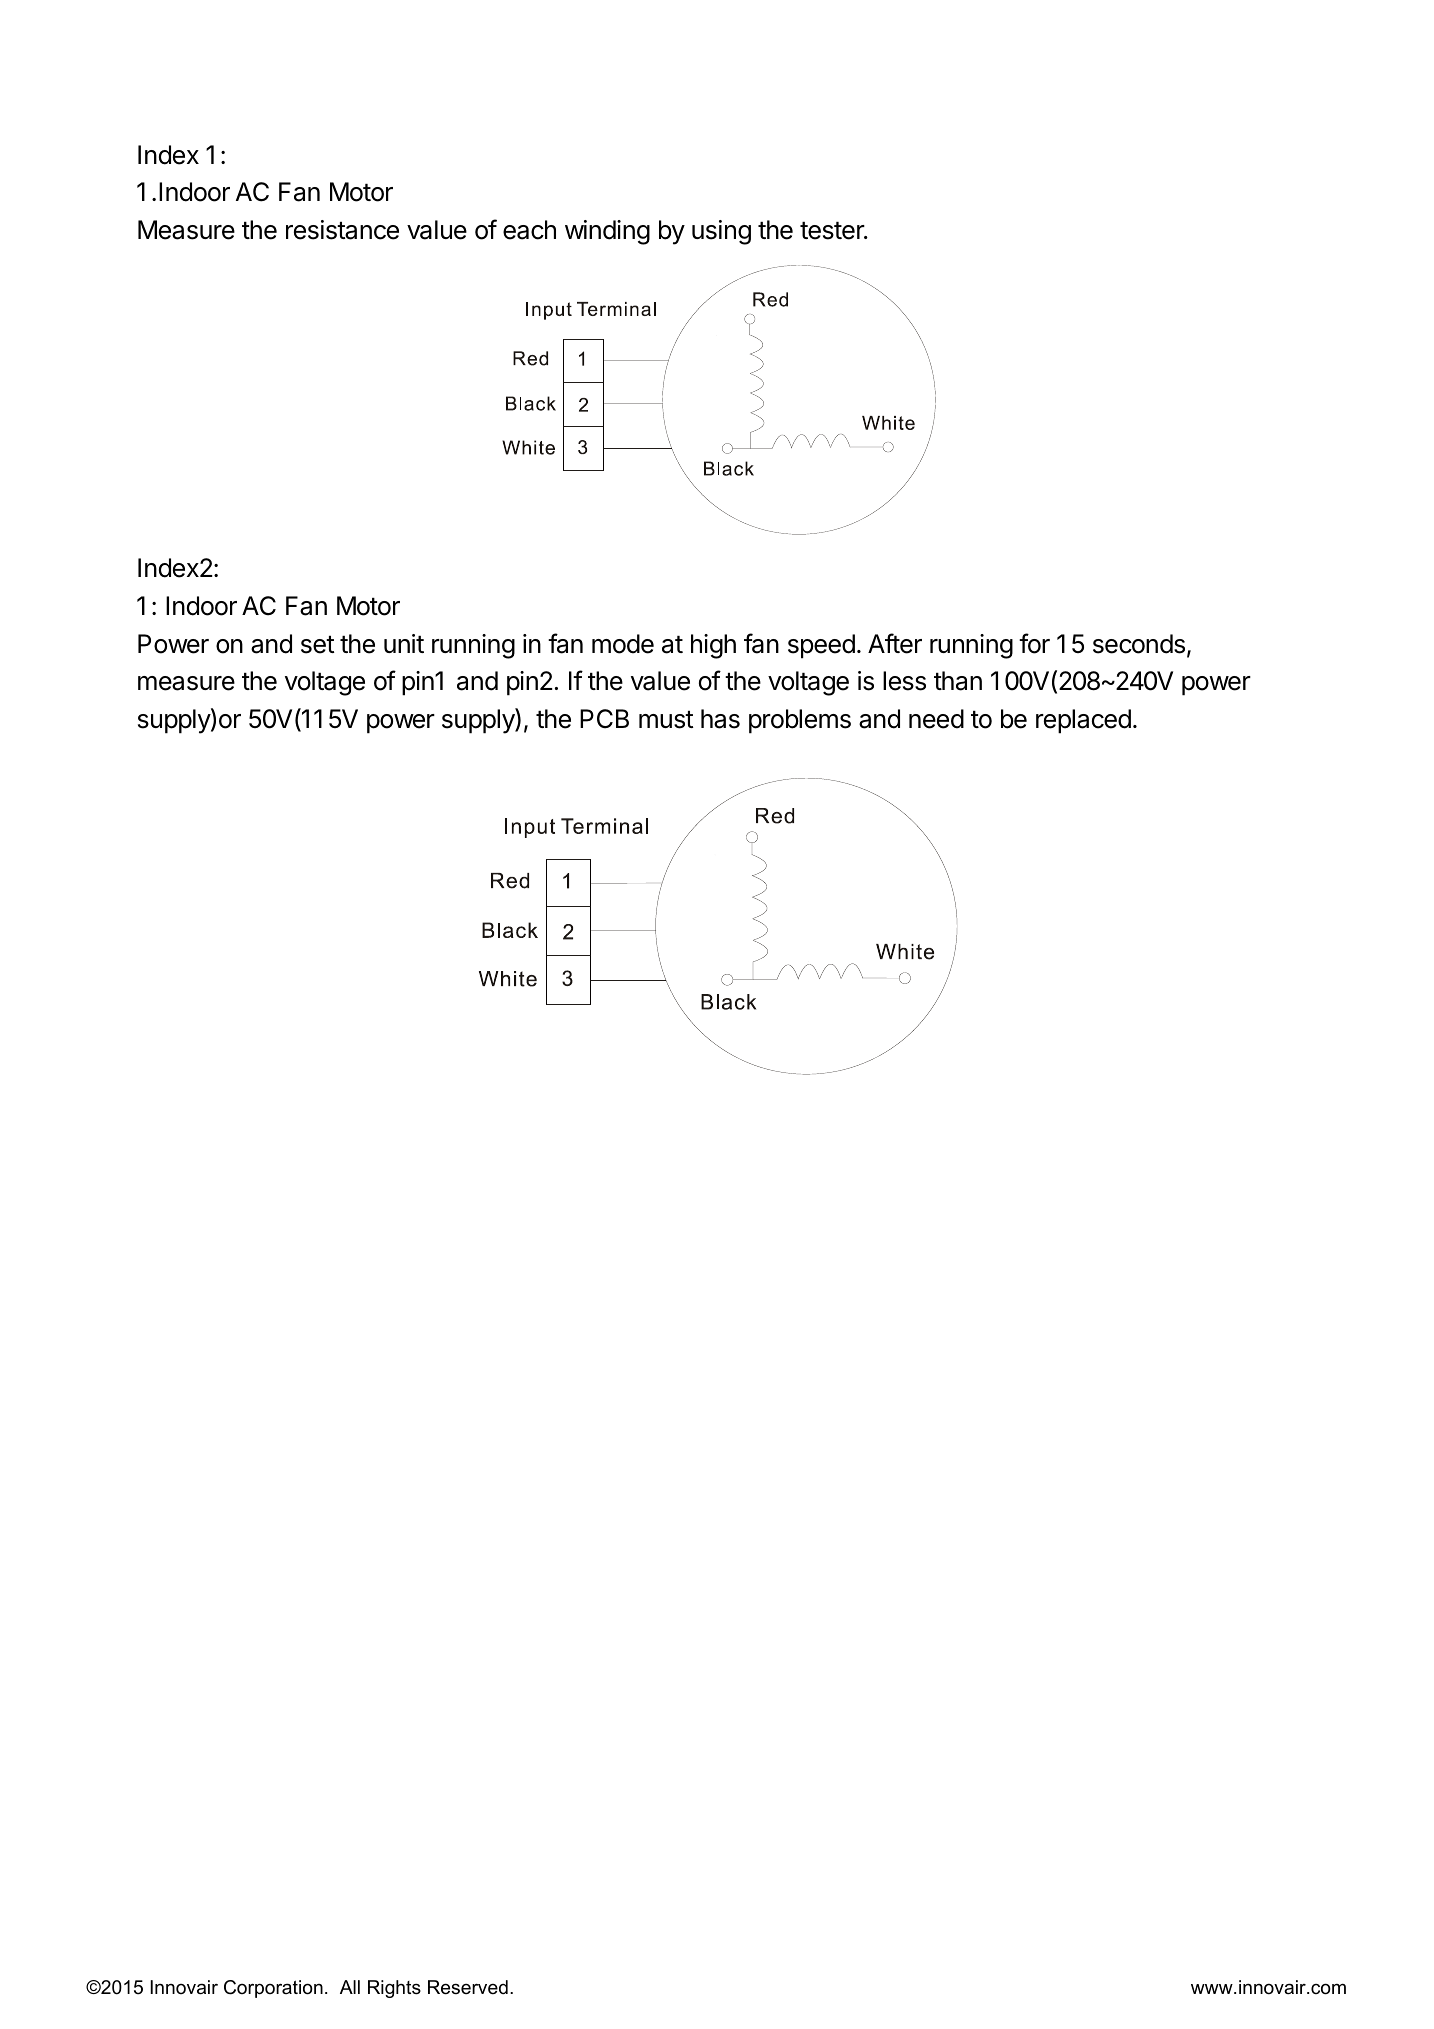 Image resolution: width=1434 pixels, height=2029 pixels. I want to click on Reserved, so click(468, 1987).
